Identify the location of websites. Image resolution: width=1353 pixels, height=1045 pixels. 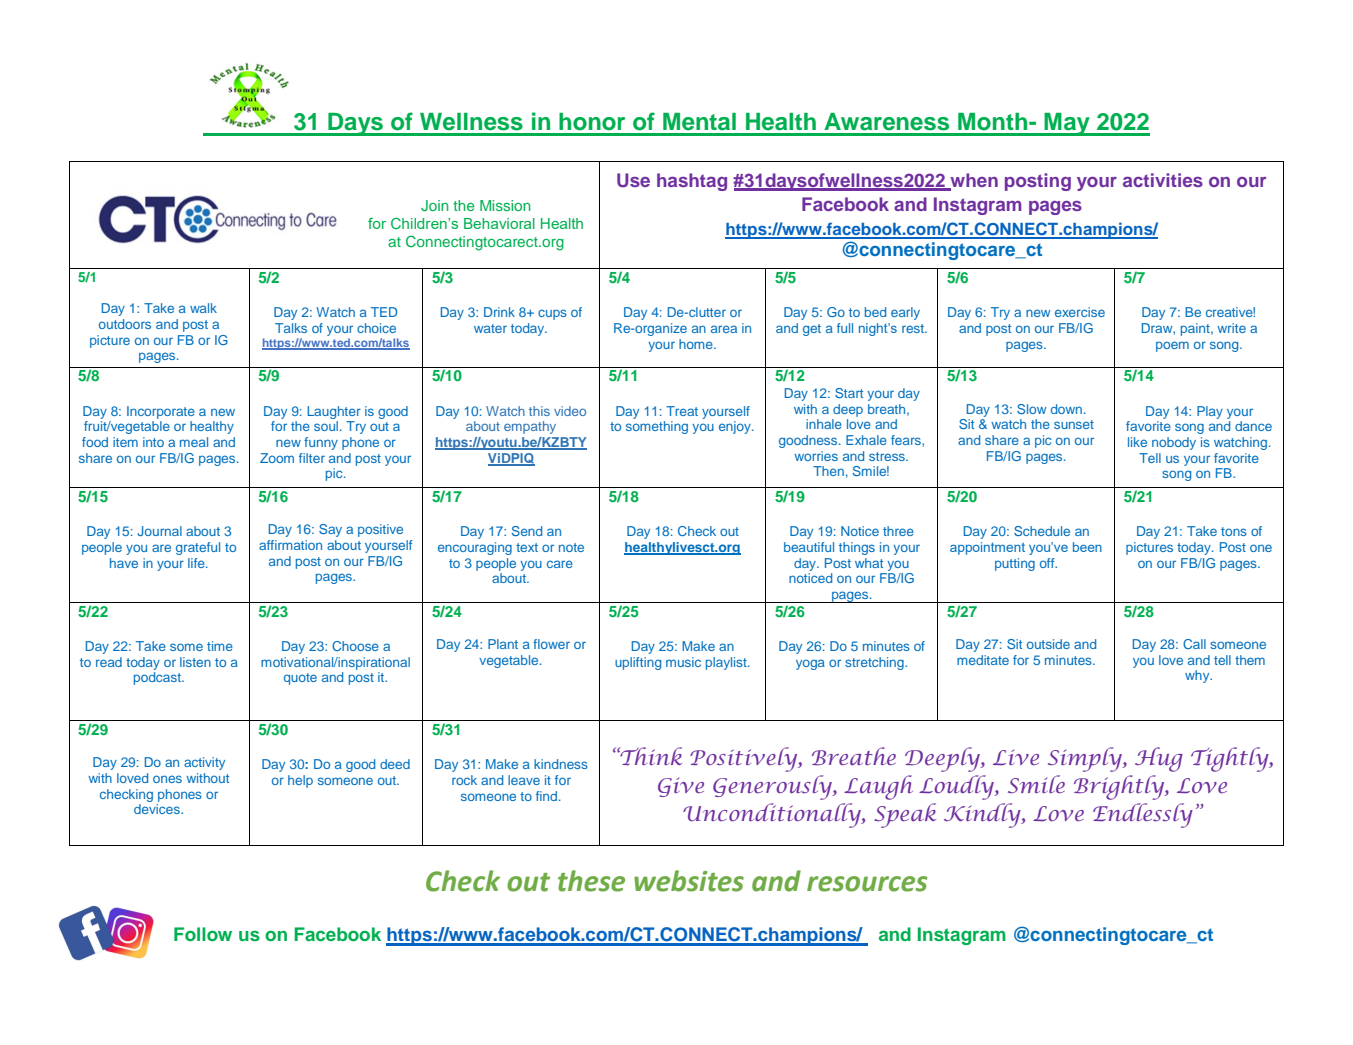
(689, 881).
